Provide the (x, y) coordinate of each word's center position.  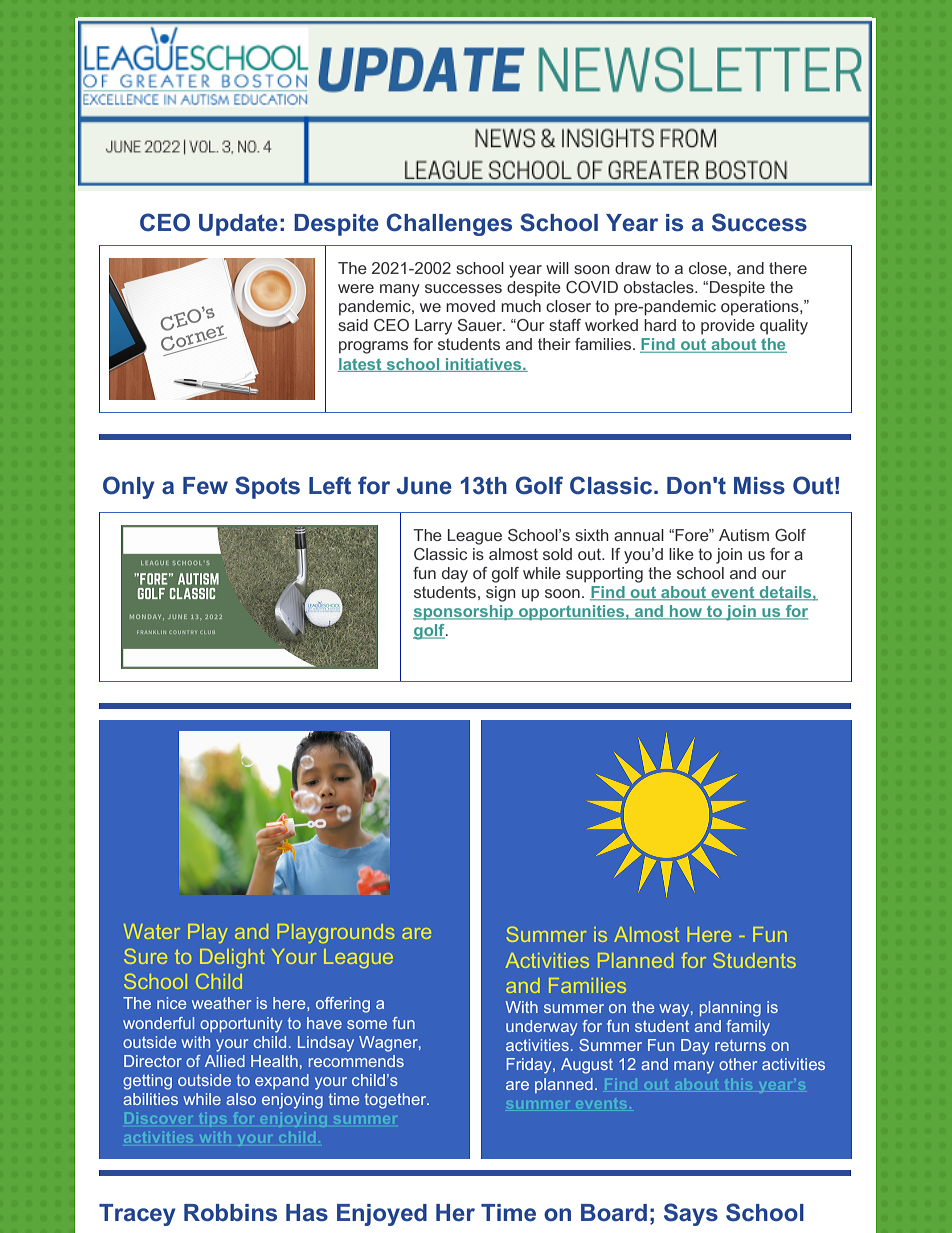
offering (343, 1005)
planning (730, 1009)
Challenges (449, 224)
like (681, 554)
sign (501, 594)
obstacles (660, 287)
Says (691, 1214)
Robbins (230, 1213)
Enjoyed (382, 1215)
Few (205, 486)
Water (152, 931)
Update (238, 225)
